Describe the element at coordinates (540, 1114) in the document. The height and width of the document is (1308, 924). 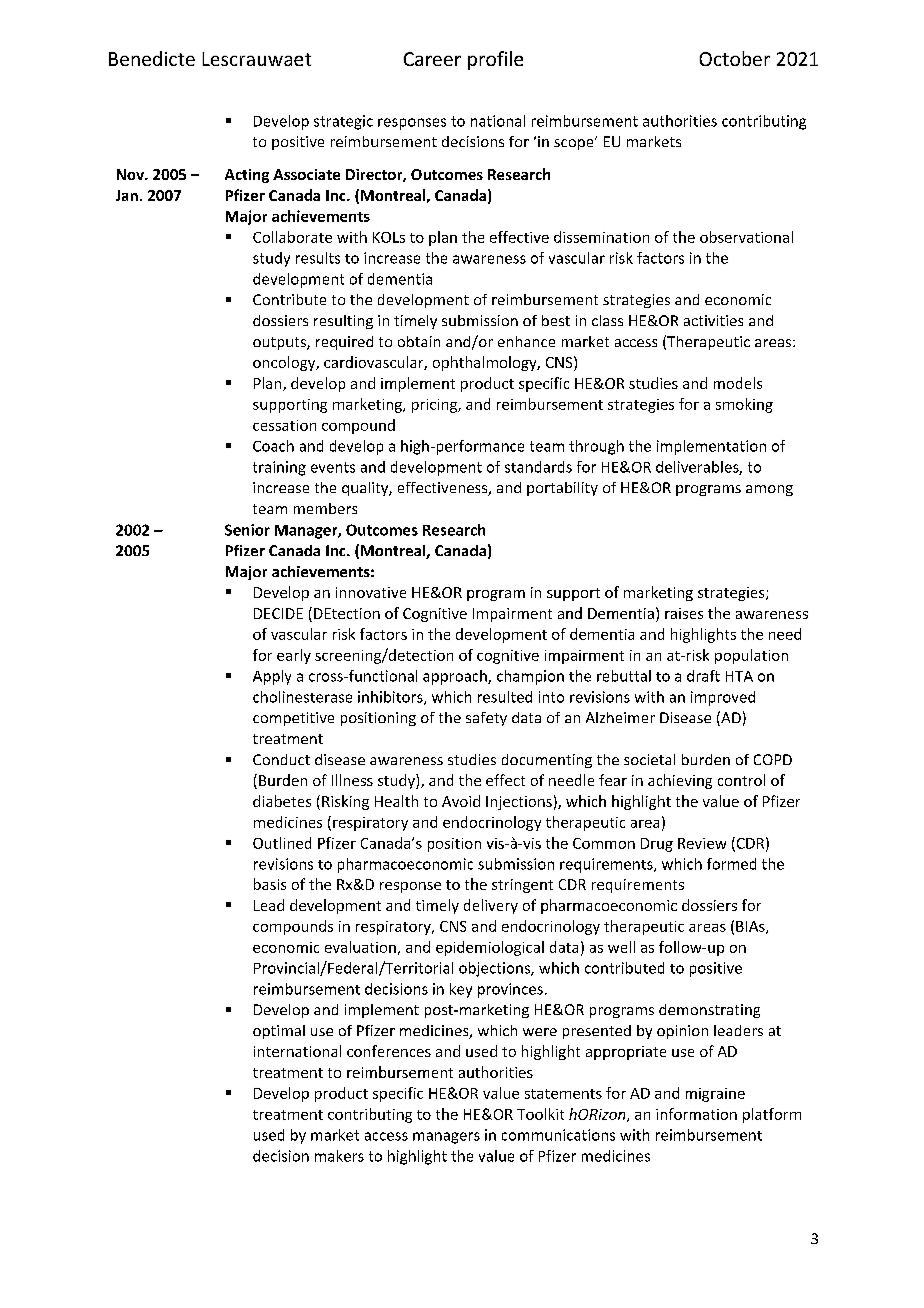
I see `Toolkit` at that location.
